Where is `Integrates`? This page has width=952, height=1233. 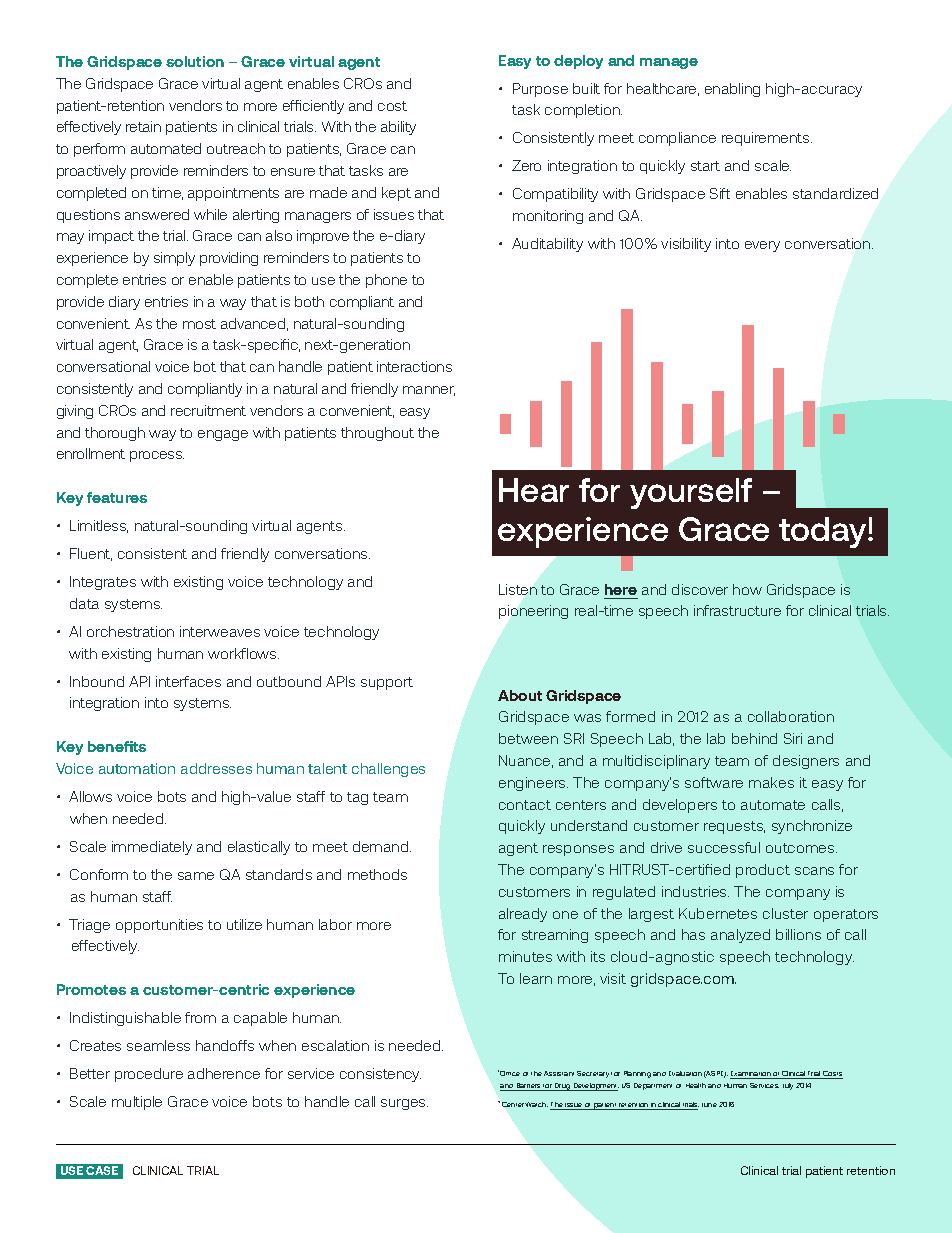 Integrates is located at coordinates (103, 583).
